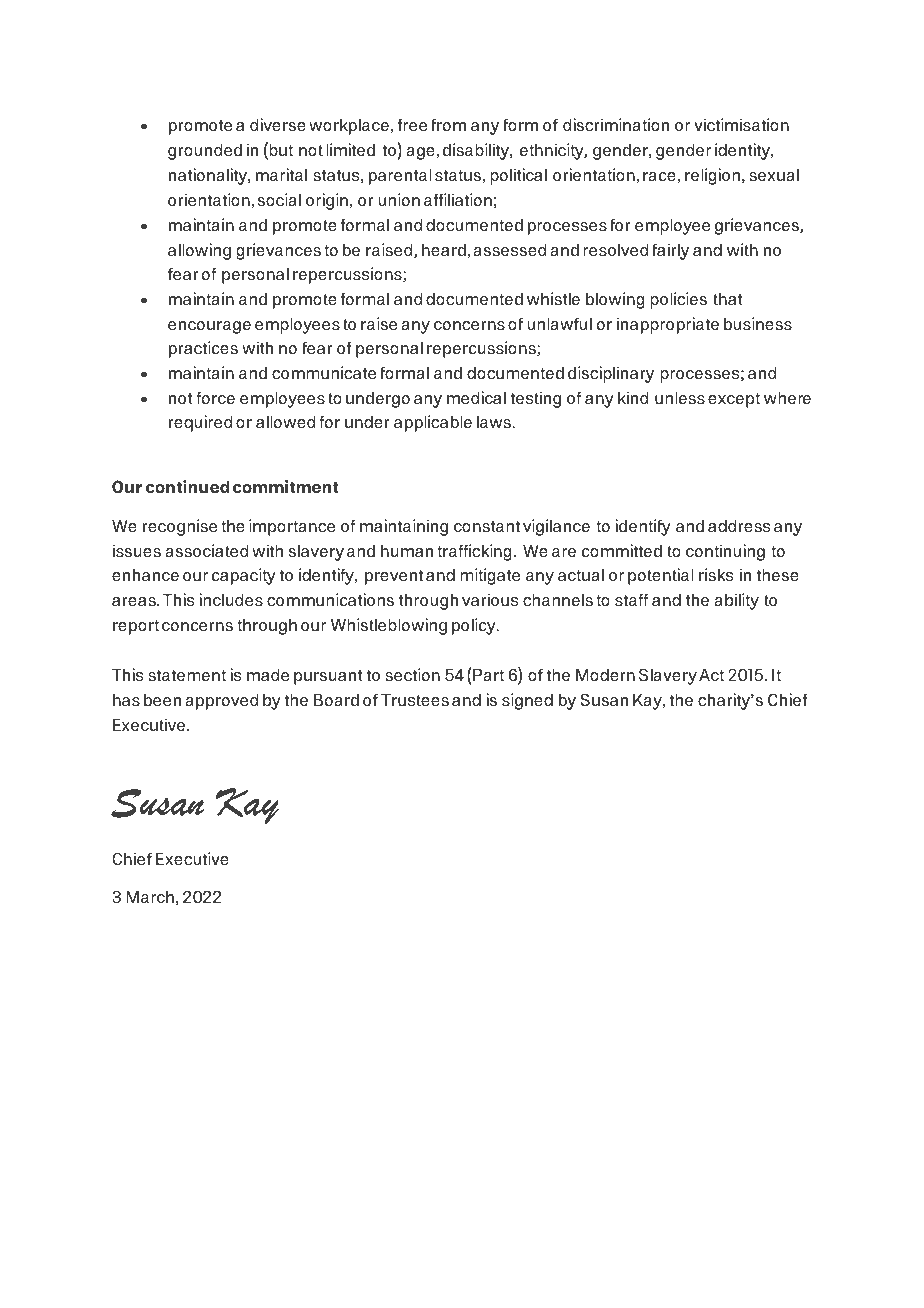 The image size is (924, 1308). I want to click on recognise, so click(180, 527).
